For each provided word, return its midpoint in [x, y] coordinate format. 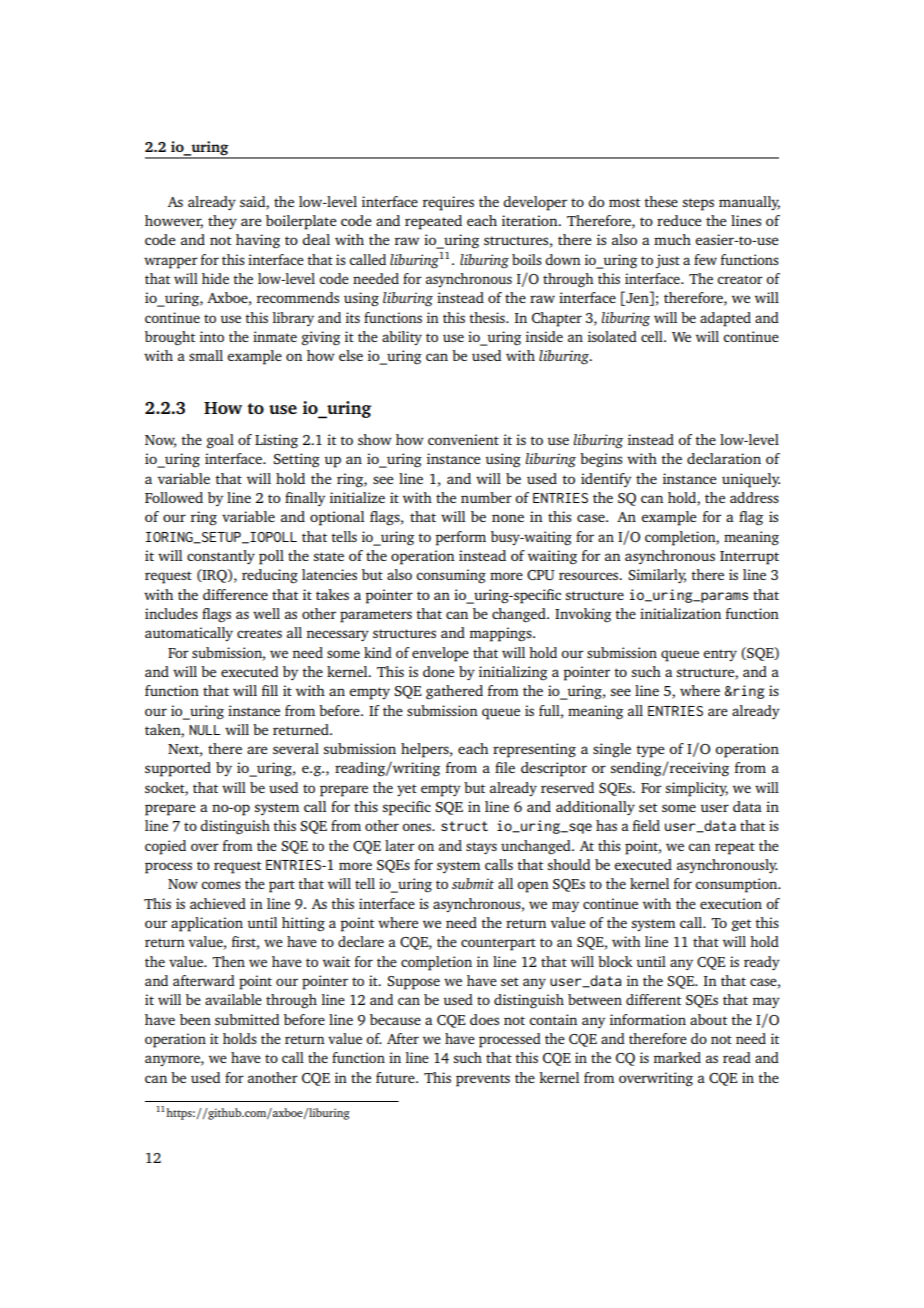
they [222, 222]
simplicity [697, 789]
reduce [679, 220]
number [486, 497]
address [754, 497]
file [505, 767]
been [195, 1019]
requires [448, 203]
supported [178, 769]
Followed [174, 497]
